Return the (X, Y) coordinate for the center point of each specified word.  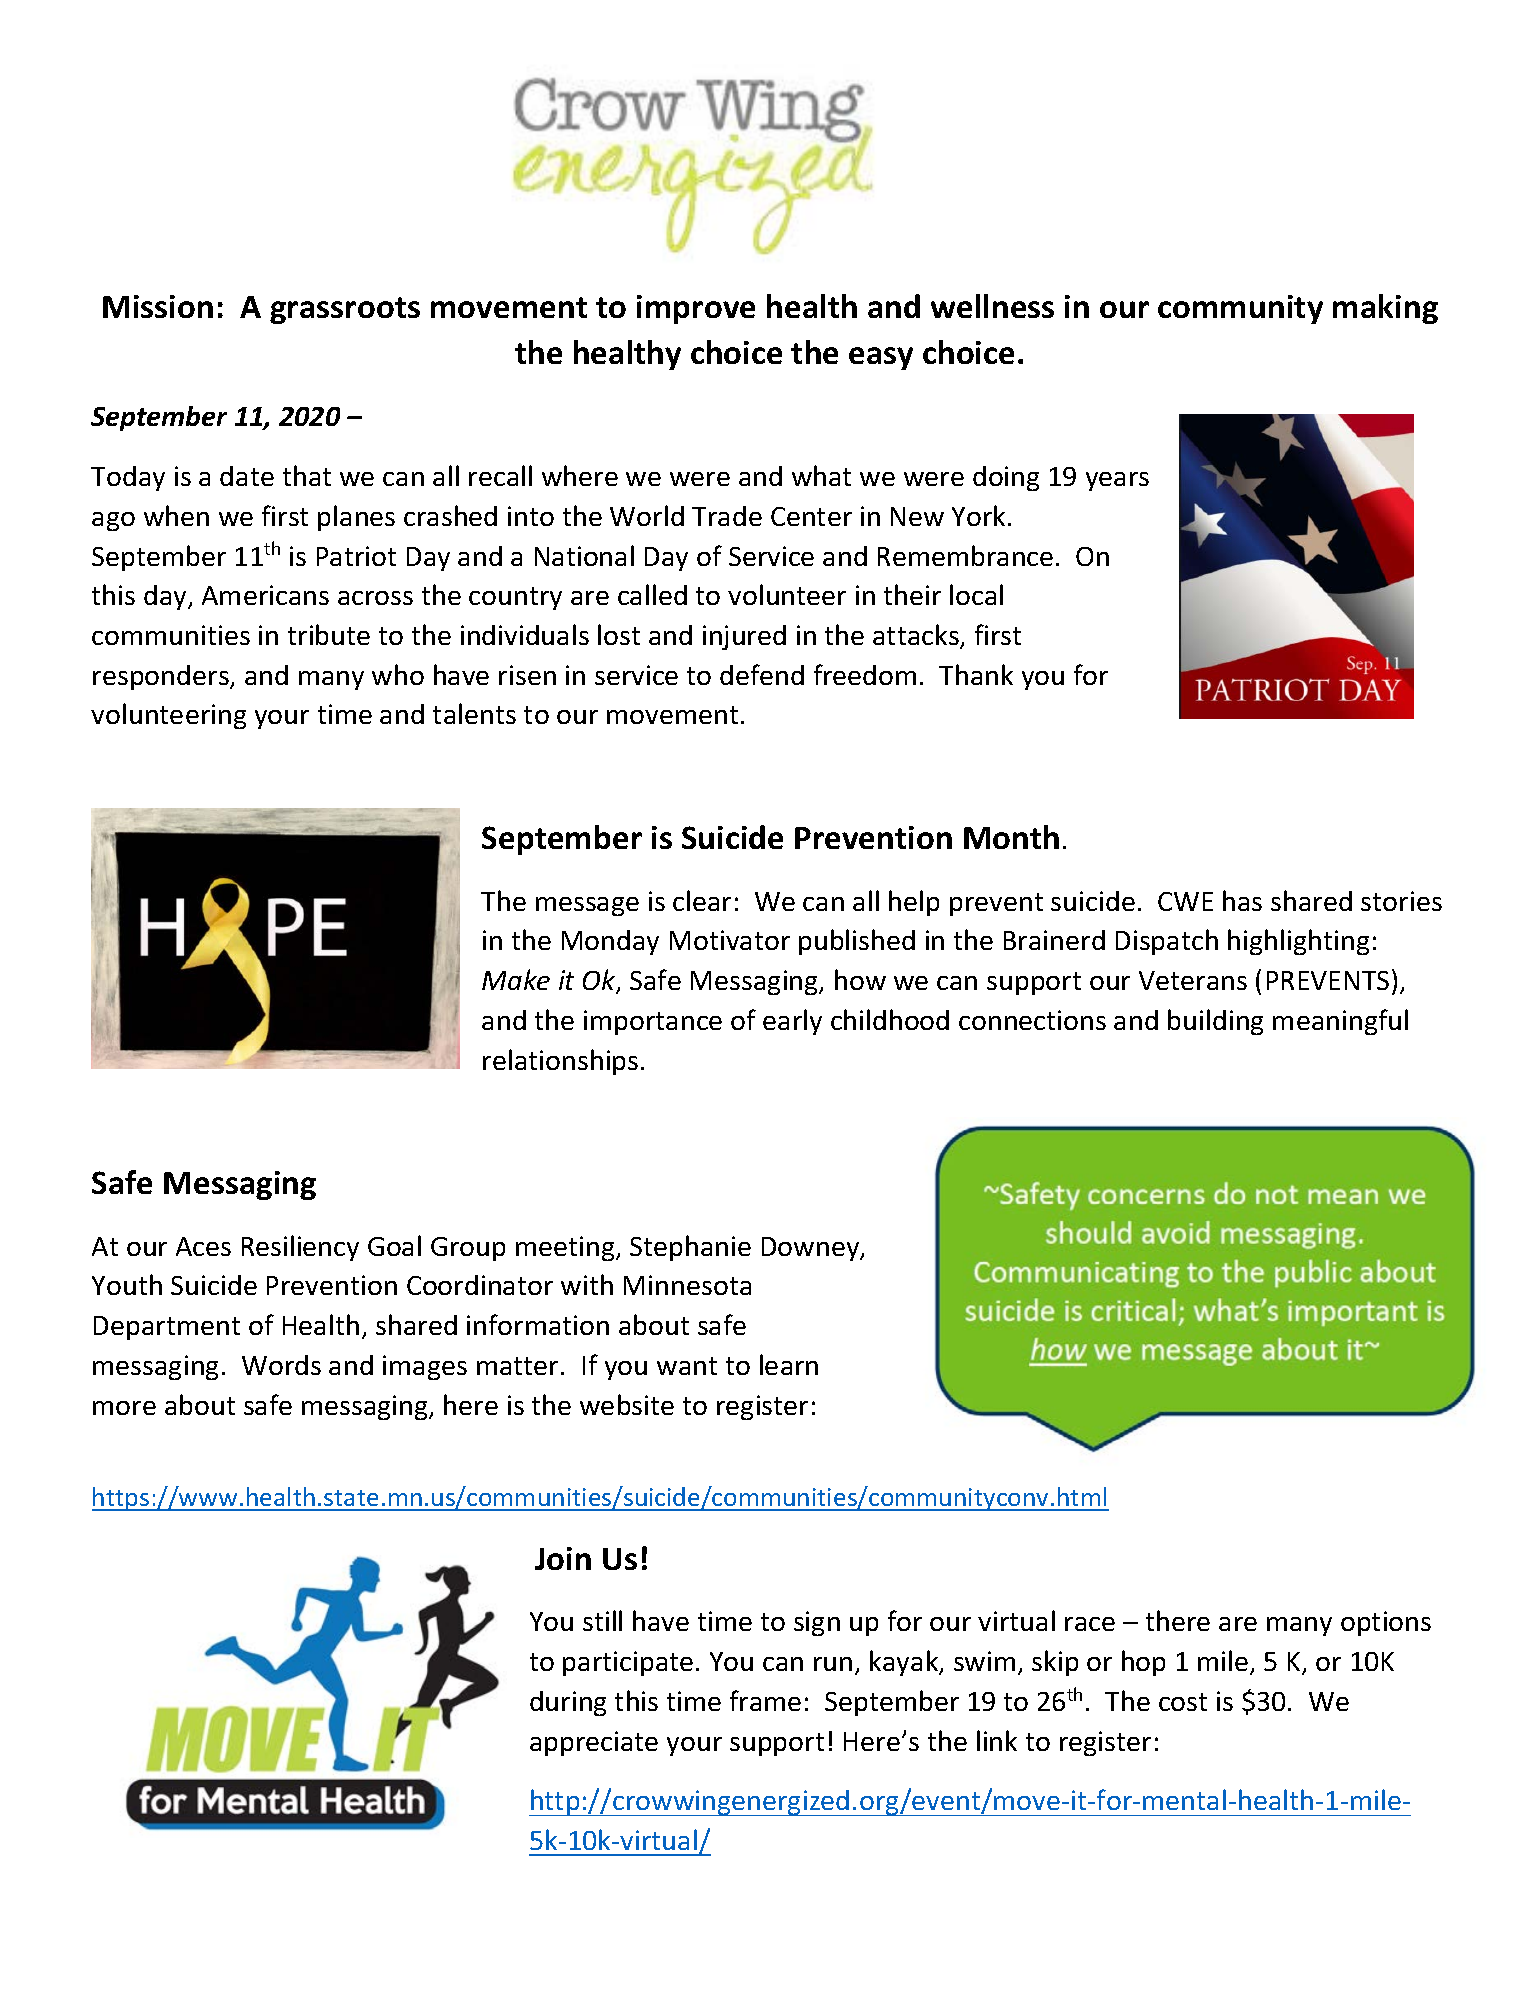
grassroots (345, 310)
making (1385, 309)
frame (765, 1700)
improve (696, 309)
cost (1183, 1702)
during (568, 1703)
